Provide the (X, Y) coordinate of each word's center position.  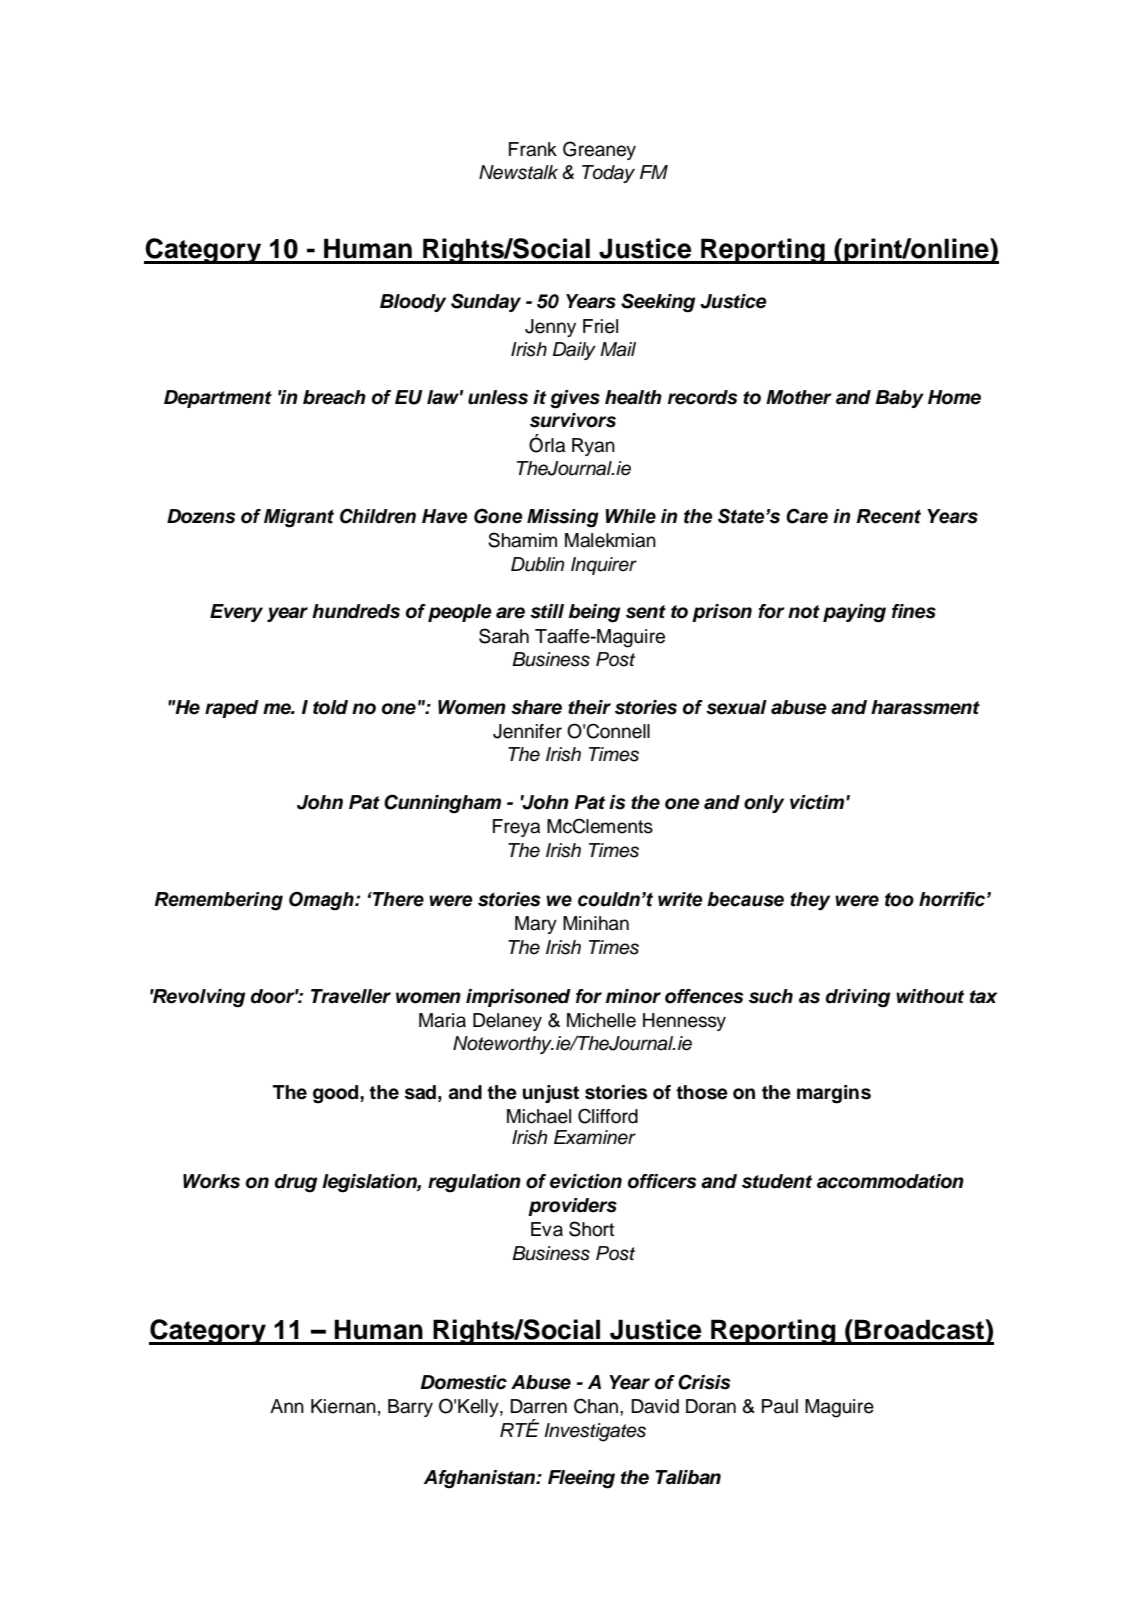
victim (818, 802)
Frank (533, 149)
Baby (899, 399)
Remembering (219, 901)
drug (296, 1183)
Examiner (595, 1137)
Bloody (413, 303)
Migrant (299, 518)
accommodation (890, 1181)
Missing (563, 518)
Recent (889, 516)
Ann (287, 1406)
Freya (516, 828)
